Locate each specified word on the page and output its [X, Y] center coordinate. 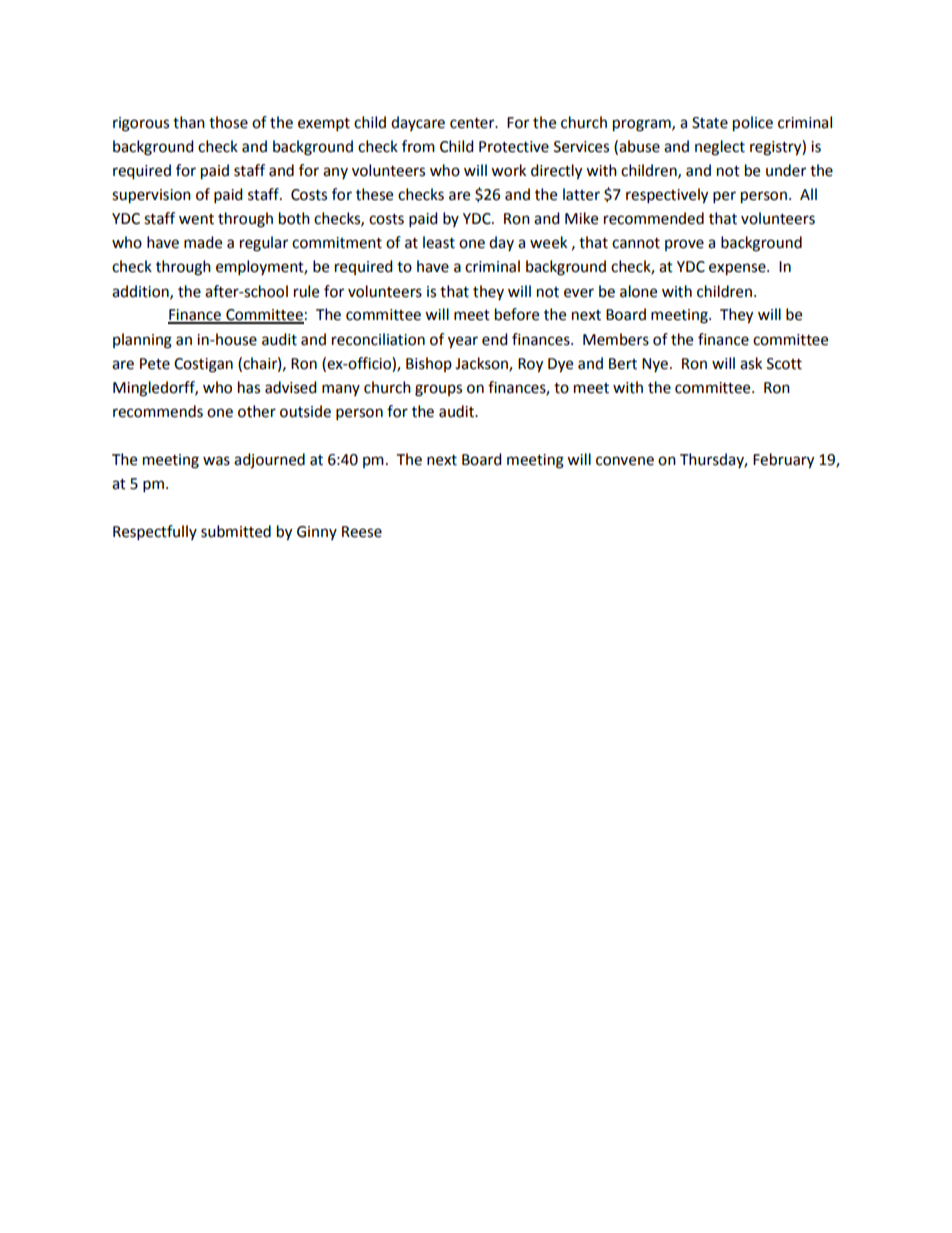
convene [625, 461]
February [783, 461]
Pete [155, 364]
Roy [530, 365]
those [228, 122]
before [517, 314]
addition [141, 292]
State [710, 123]
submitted [236, 531]
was [216, 461]
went [196, 219]
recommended [654, 218]
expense [738, 269]
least [439, 242]
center [473, 123]
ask [751, 363]
